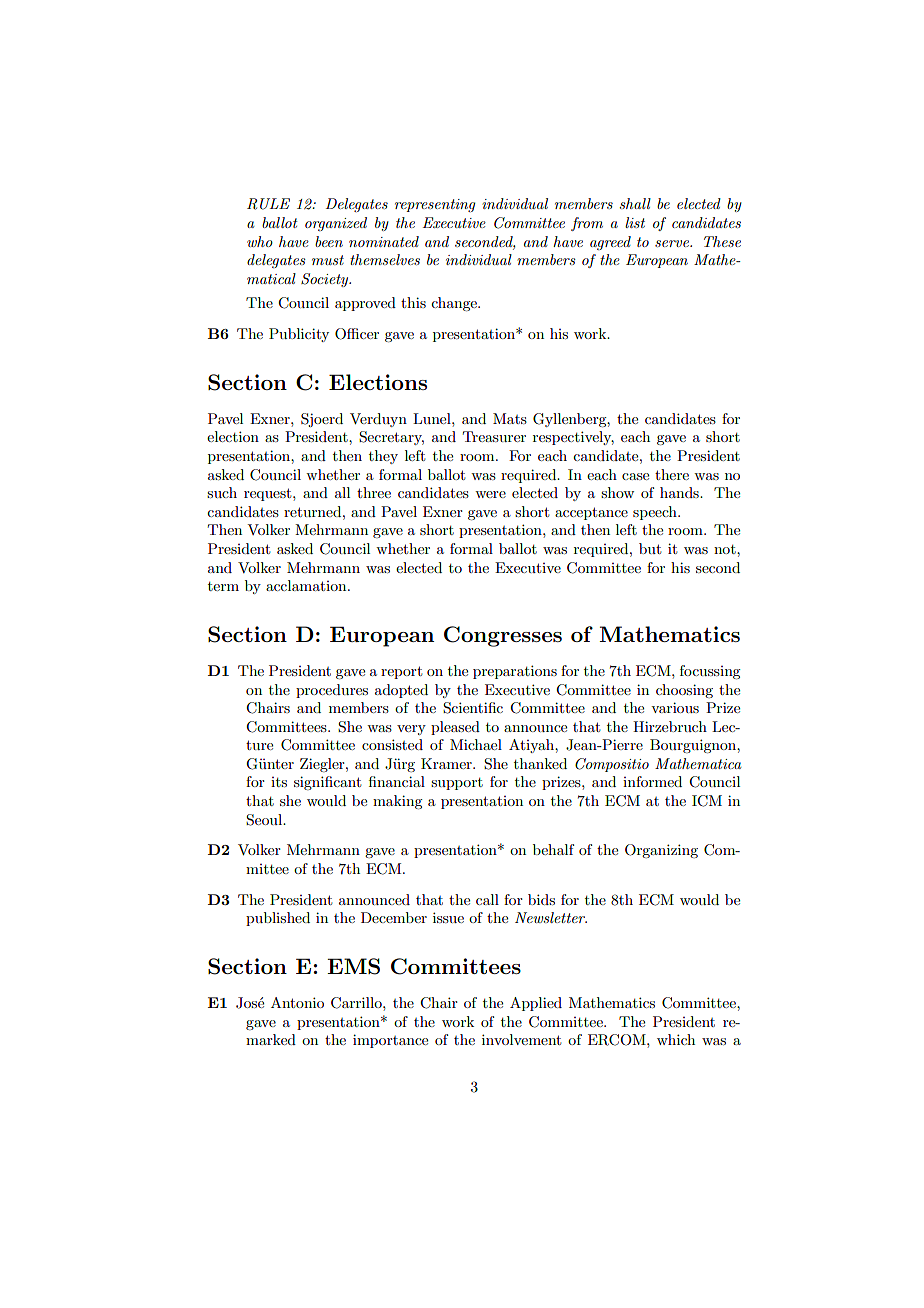 This screenshot has width=924, height=1308. Describe the element at coordinates (322, 420) in the screenshot. I see `Sjoerd` at that location.
